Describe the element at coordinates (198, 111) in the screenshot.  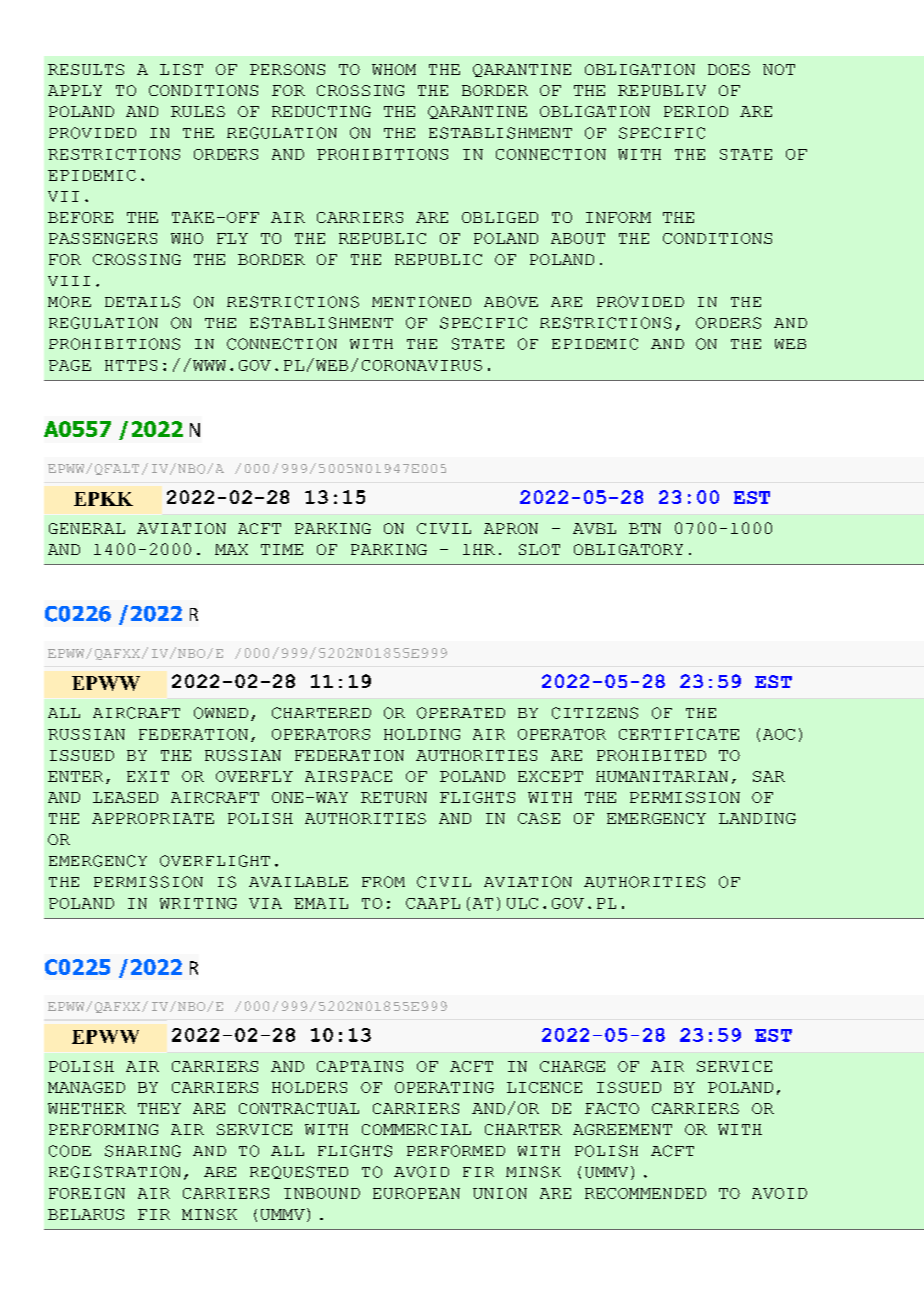
I see `RULES` at that location.
